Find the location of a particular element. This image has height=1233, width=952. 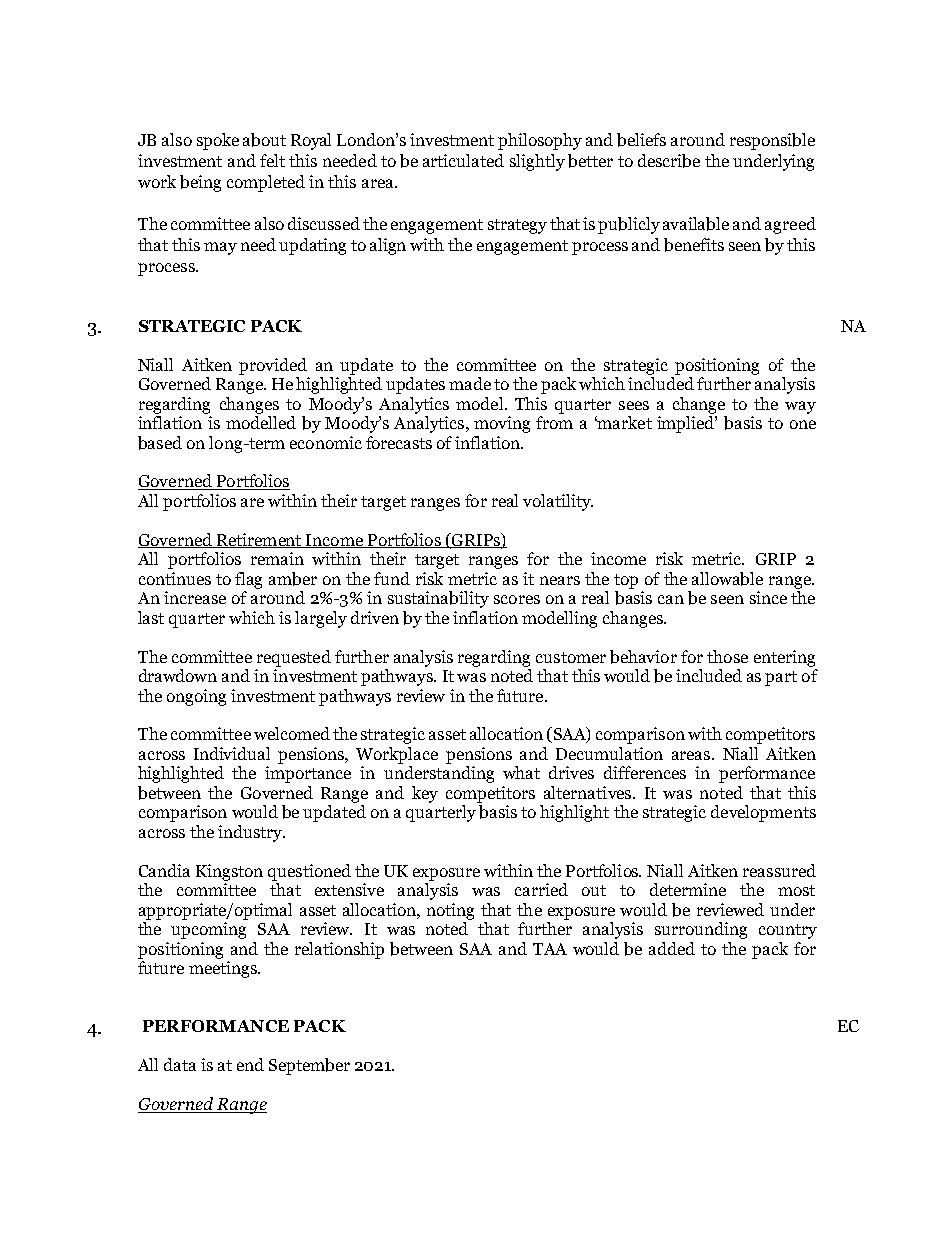

moving is located at coordinates (502, 424).
